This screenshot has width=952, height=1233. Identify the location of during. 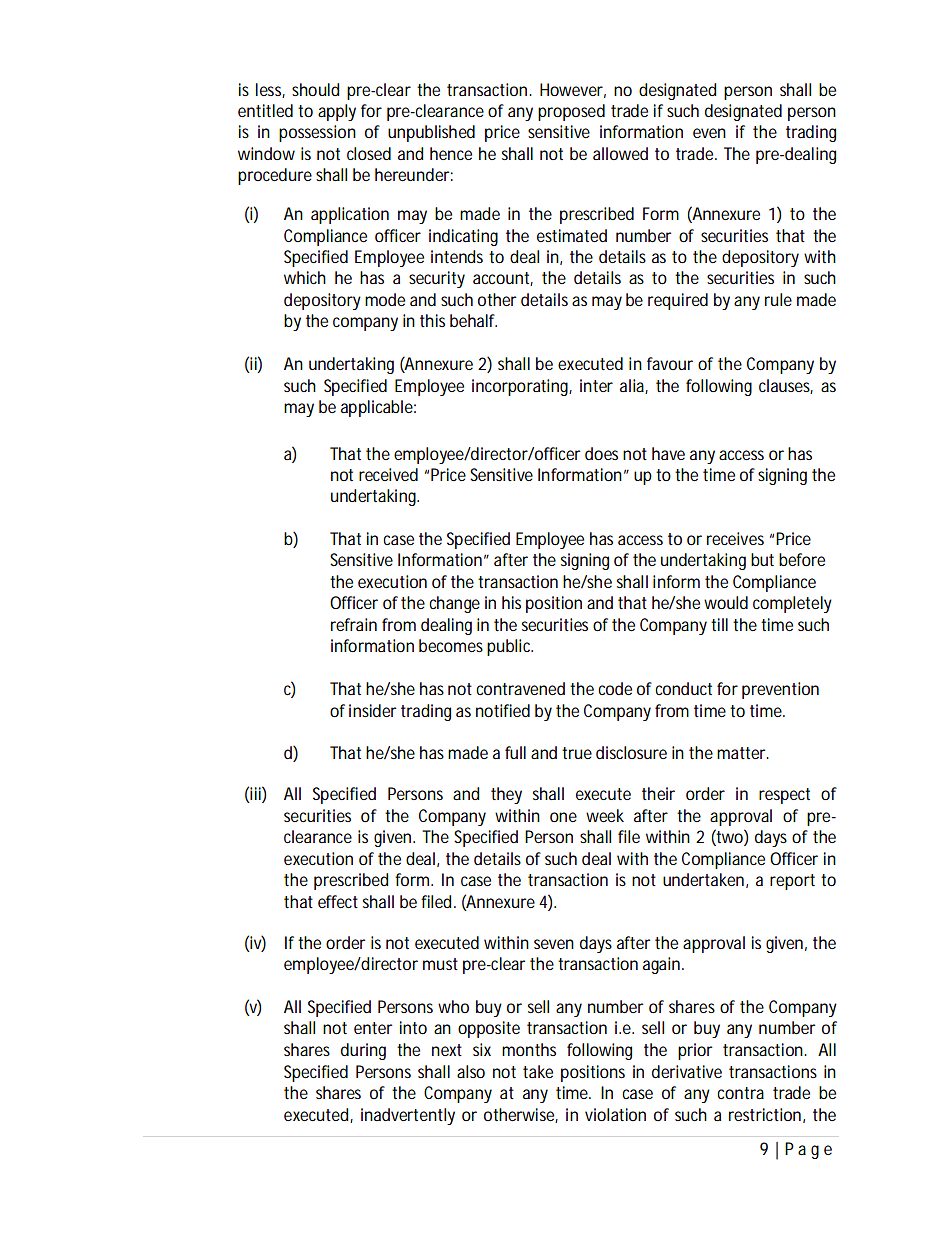
(363, 1051).
